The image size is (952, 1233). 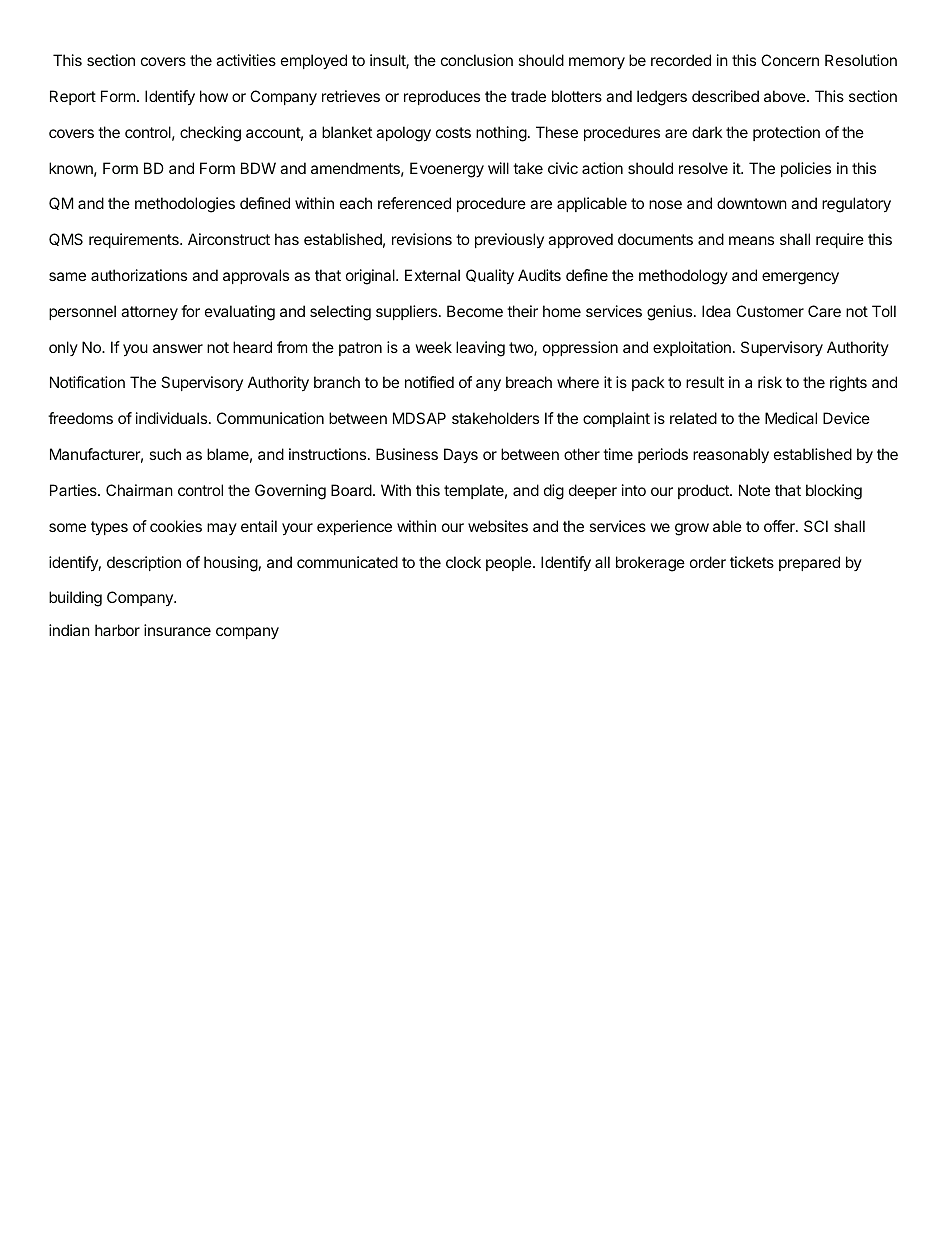 What do you see at coordinates (790, 60) in the screenshot?
I see `Concern` at bounding box center [790, 60].
